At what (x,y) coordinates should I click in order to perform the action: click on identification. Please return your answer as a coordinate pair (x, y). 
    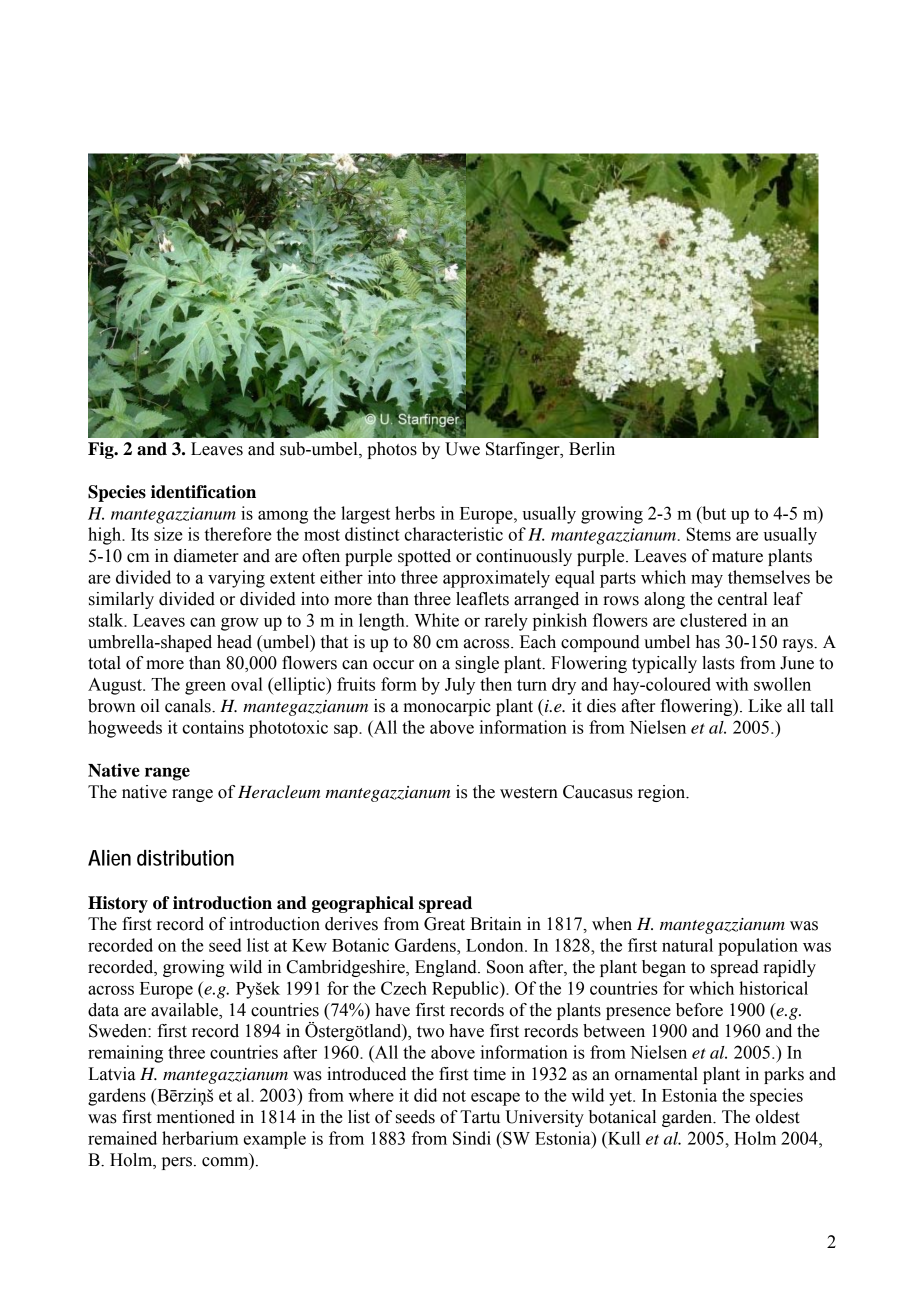
    Looking at the image, I should click on (203, 492).
